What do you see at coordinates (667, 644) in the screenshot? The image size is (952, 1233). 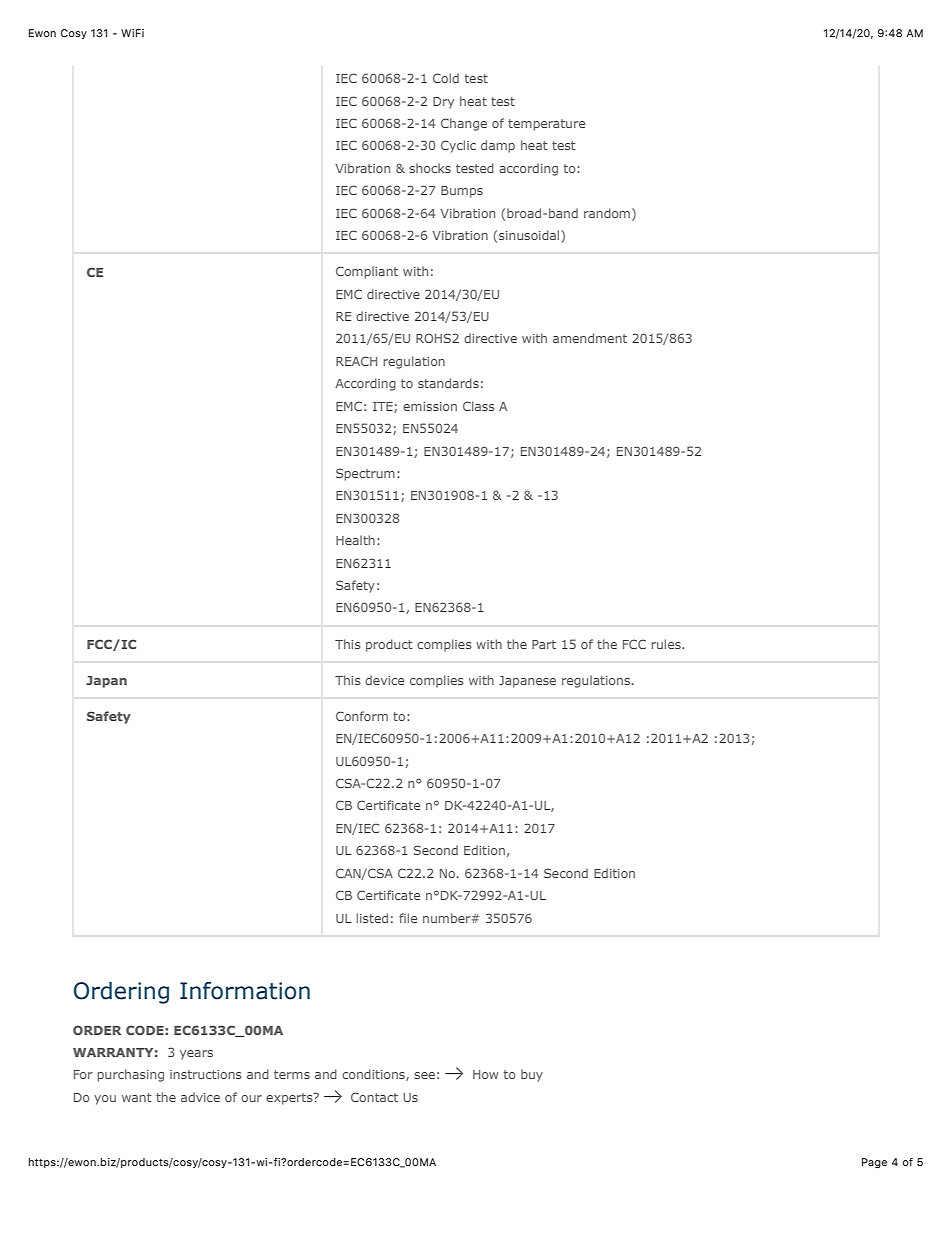 I see `rules` at bounding box center [667, 644].
